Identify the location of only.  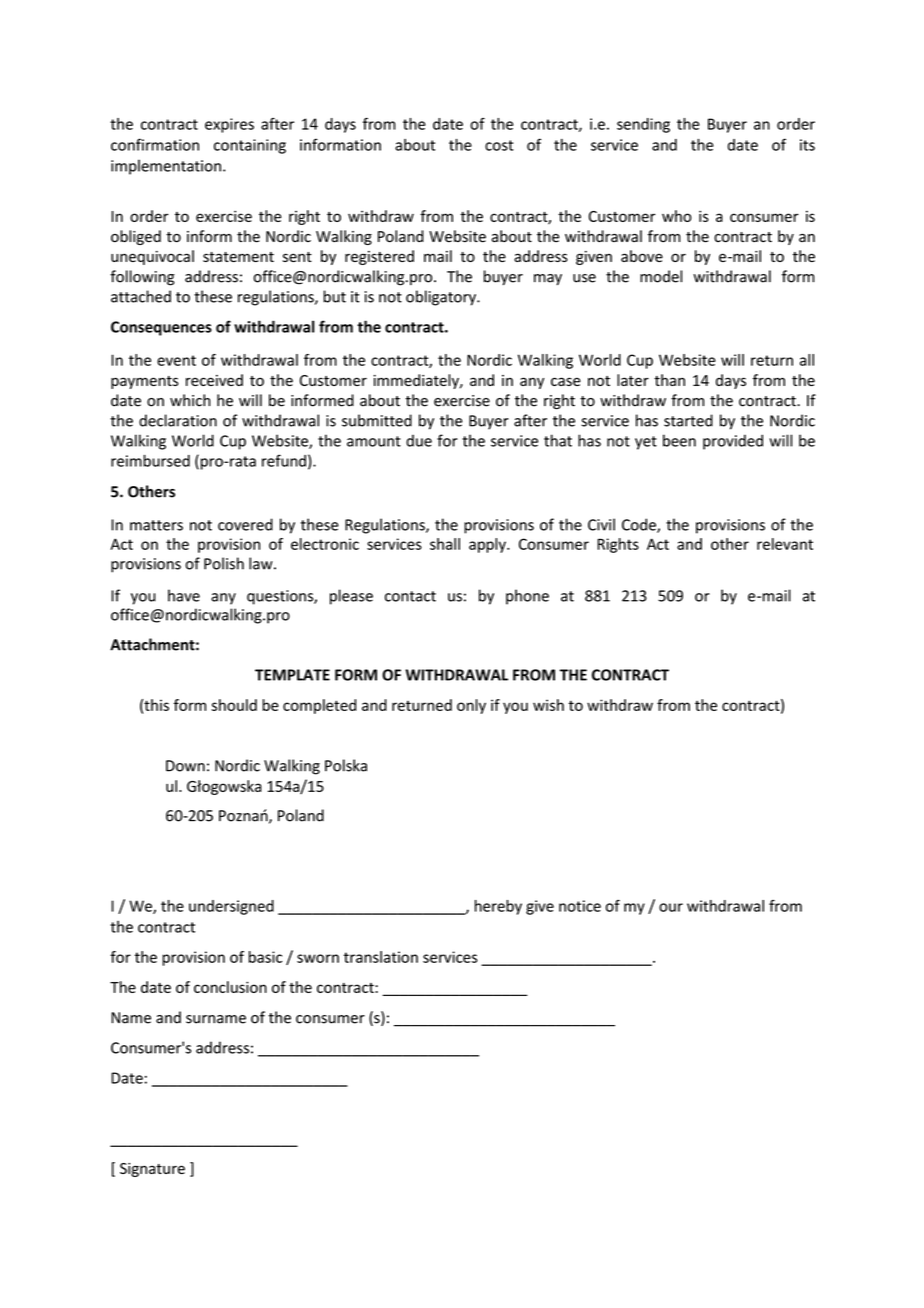
(471, 706).
